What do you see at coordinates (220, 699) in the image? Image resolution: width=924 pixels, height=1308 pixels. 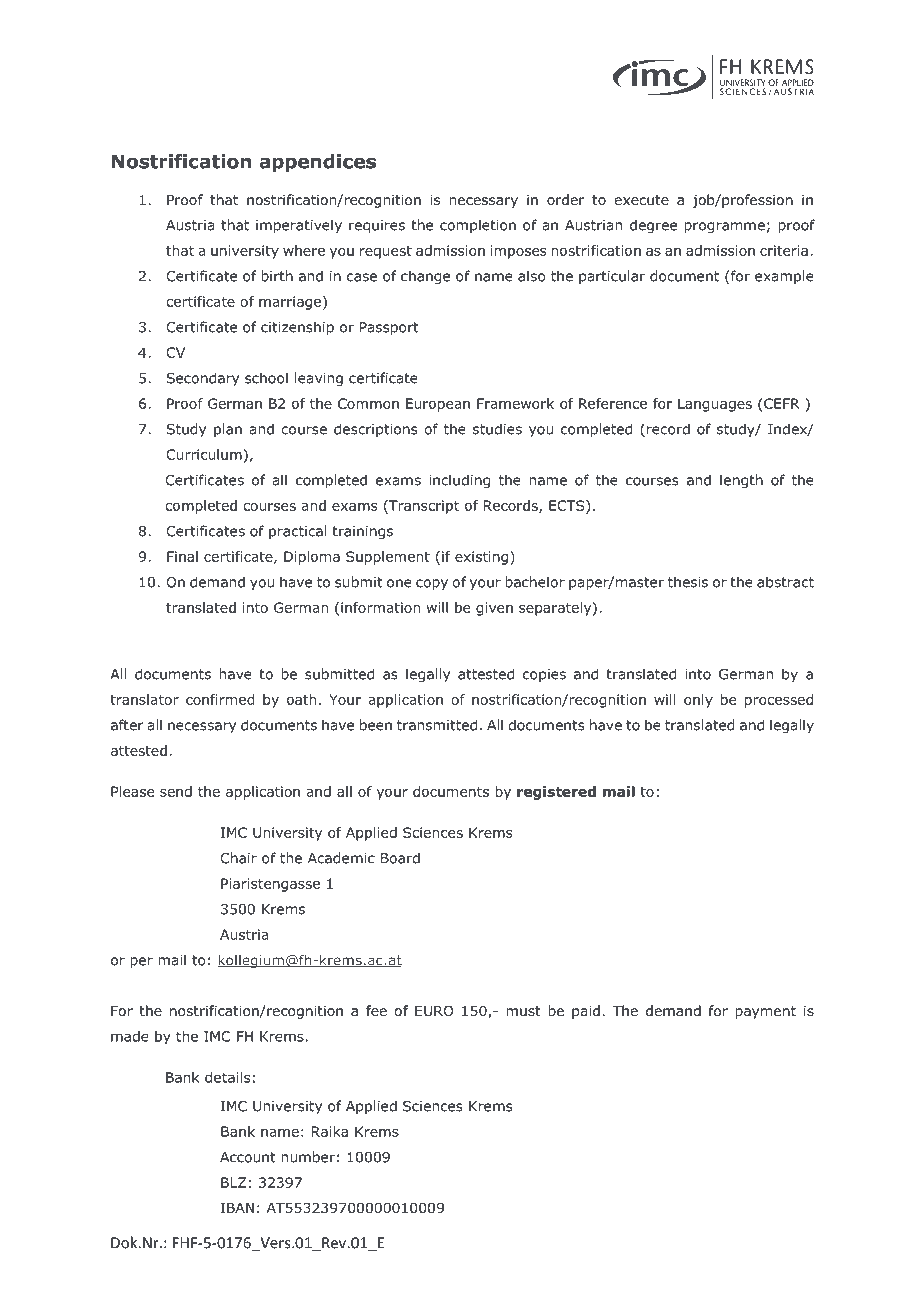 I see `confirmed` at bounding box center [220, 699].
